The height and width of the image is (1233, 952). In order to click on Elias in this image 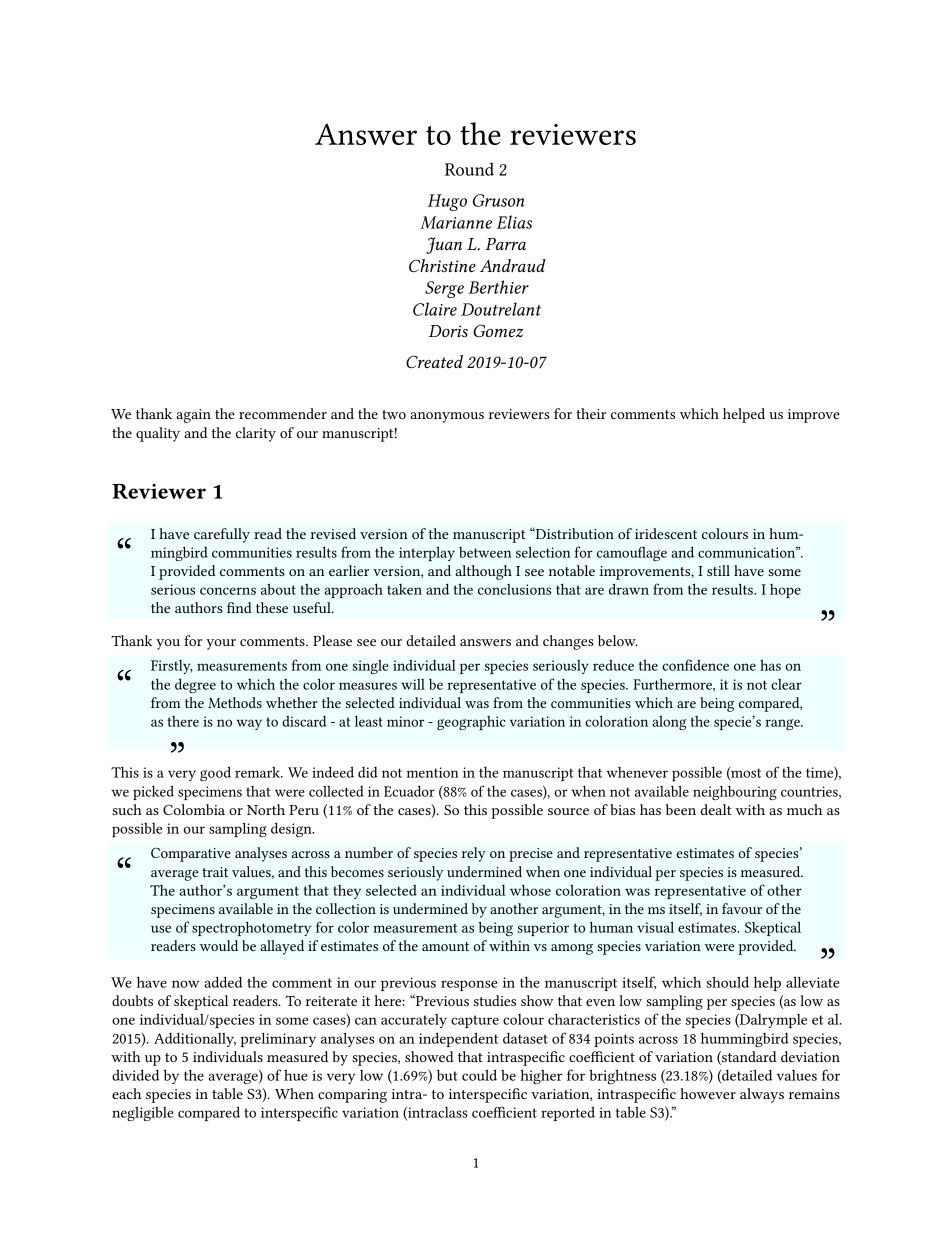, I will do `click(514, 222)`.
